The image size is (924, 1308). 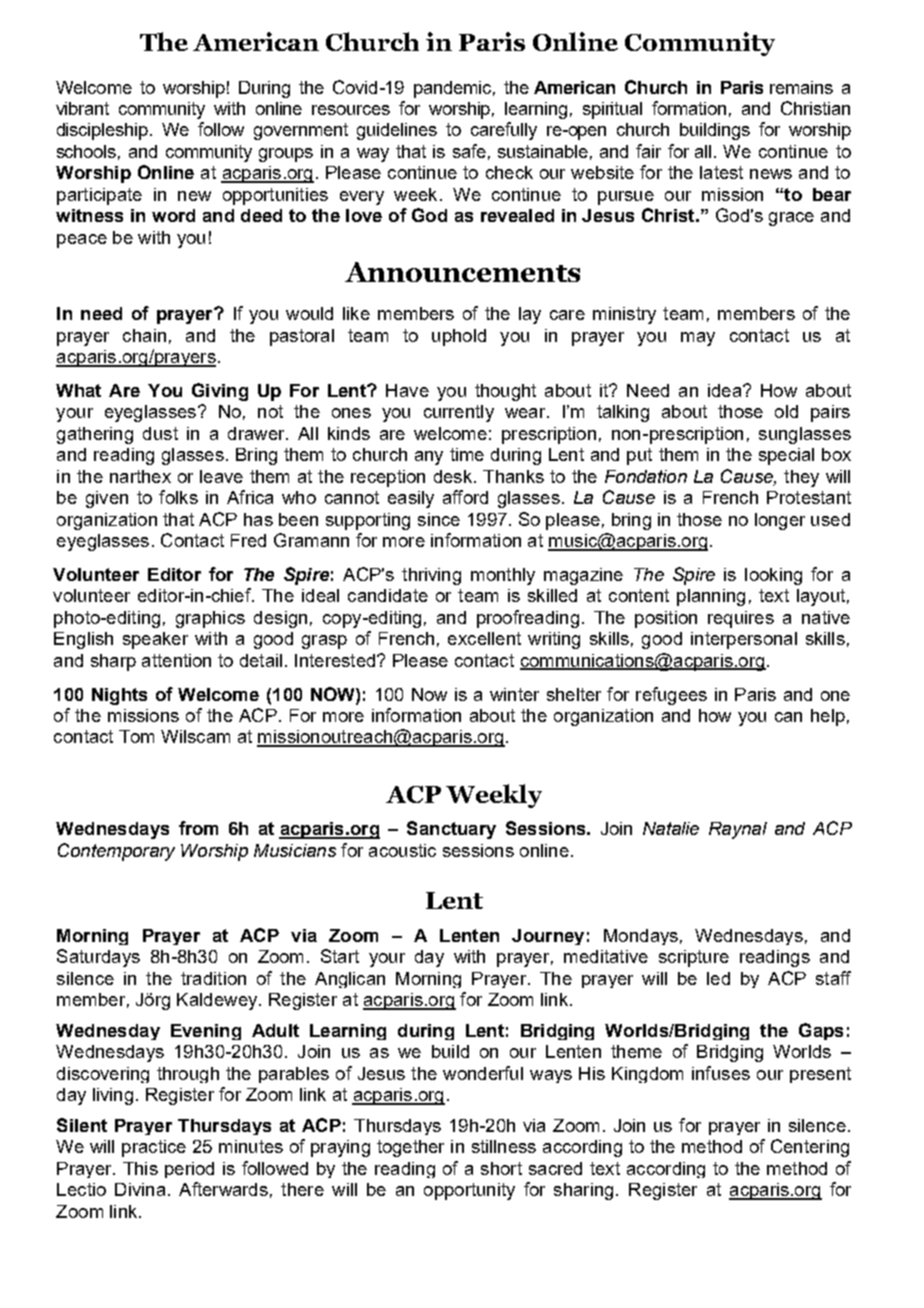 What do you see at coordinates (501, 1168) in the screenshot?
I see `short` at bounding box center [501, 1168].
